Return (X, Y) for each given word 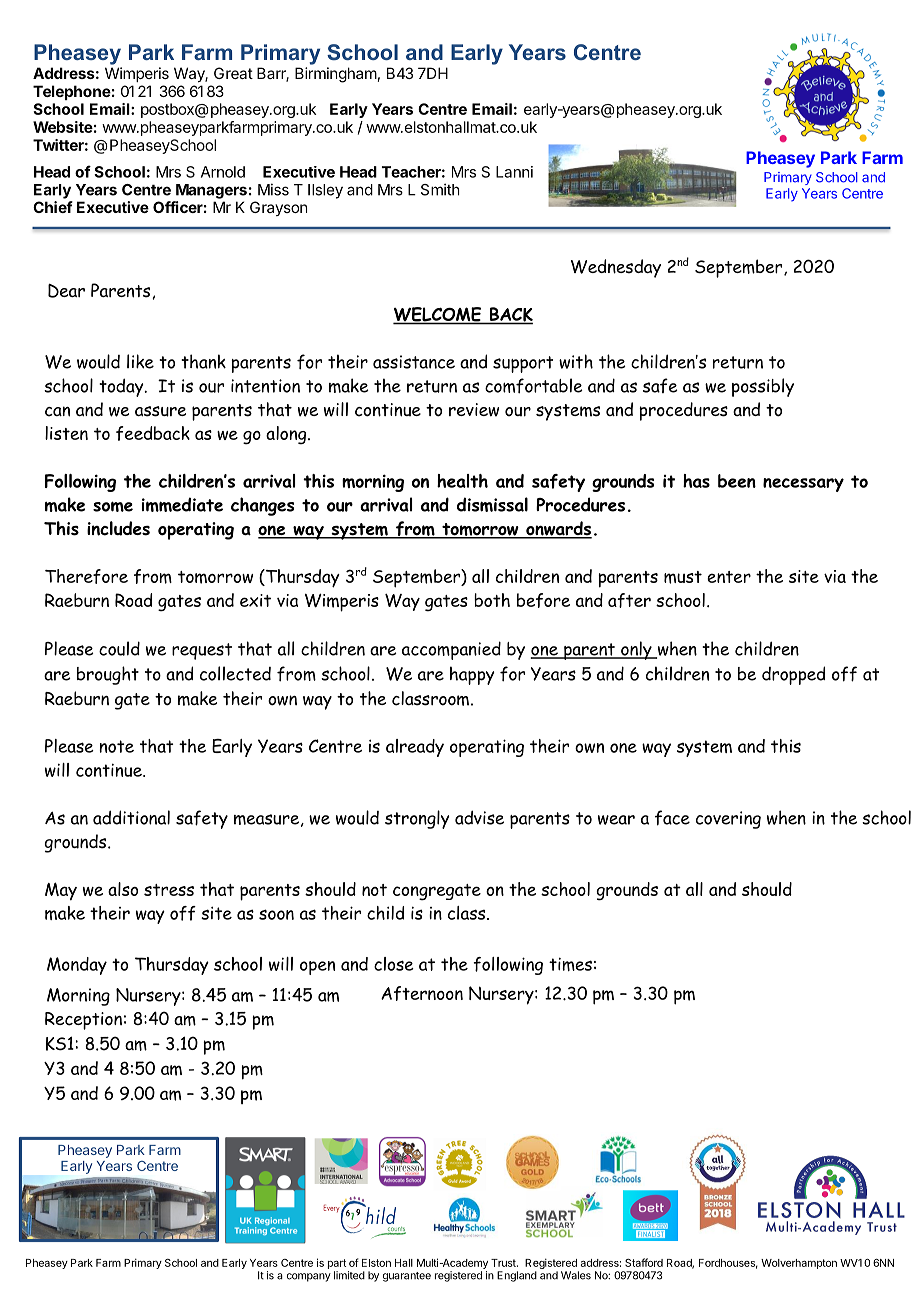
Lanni (514, 172)
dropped (793, 675)
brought (108, 675)
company (309, 1277)
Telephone (72, 92)
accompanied (451, 650)
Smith (440, 189)
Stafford (644, 1262)
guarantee (407, 1277)
